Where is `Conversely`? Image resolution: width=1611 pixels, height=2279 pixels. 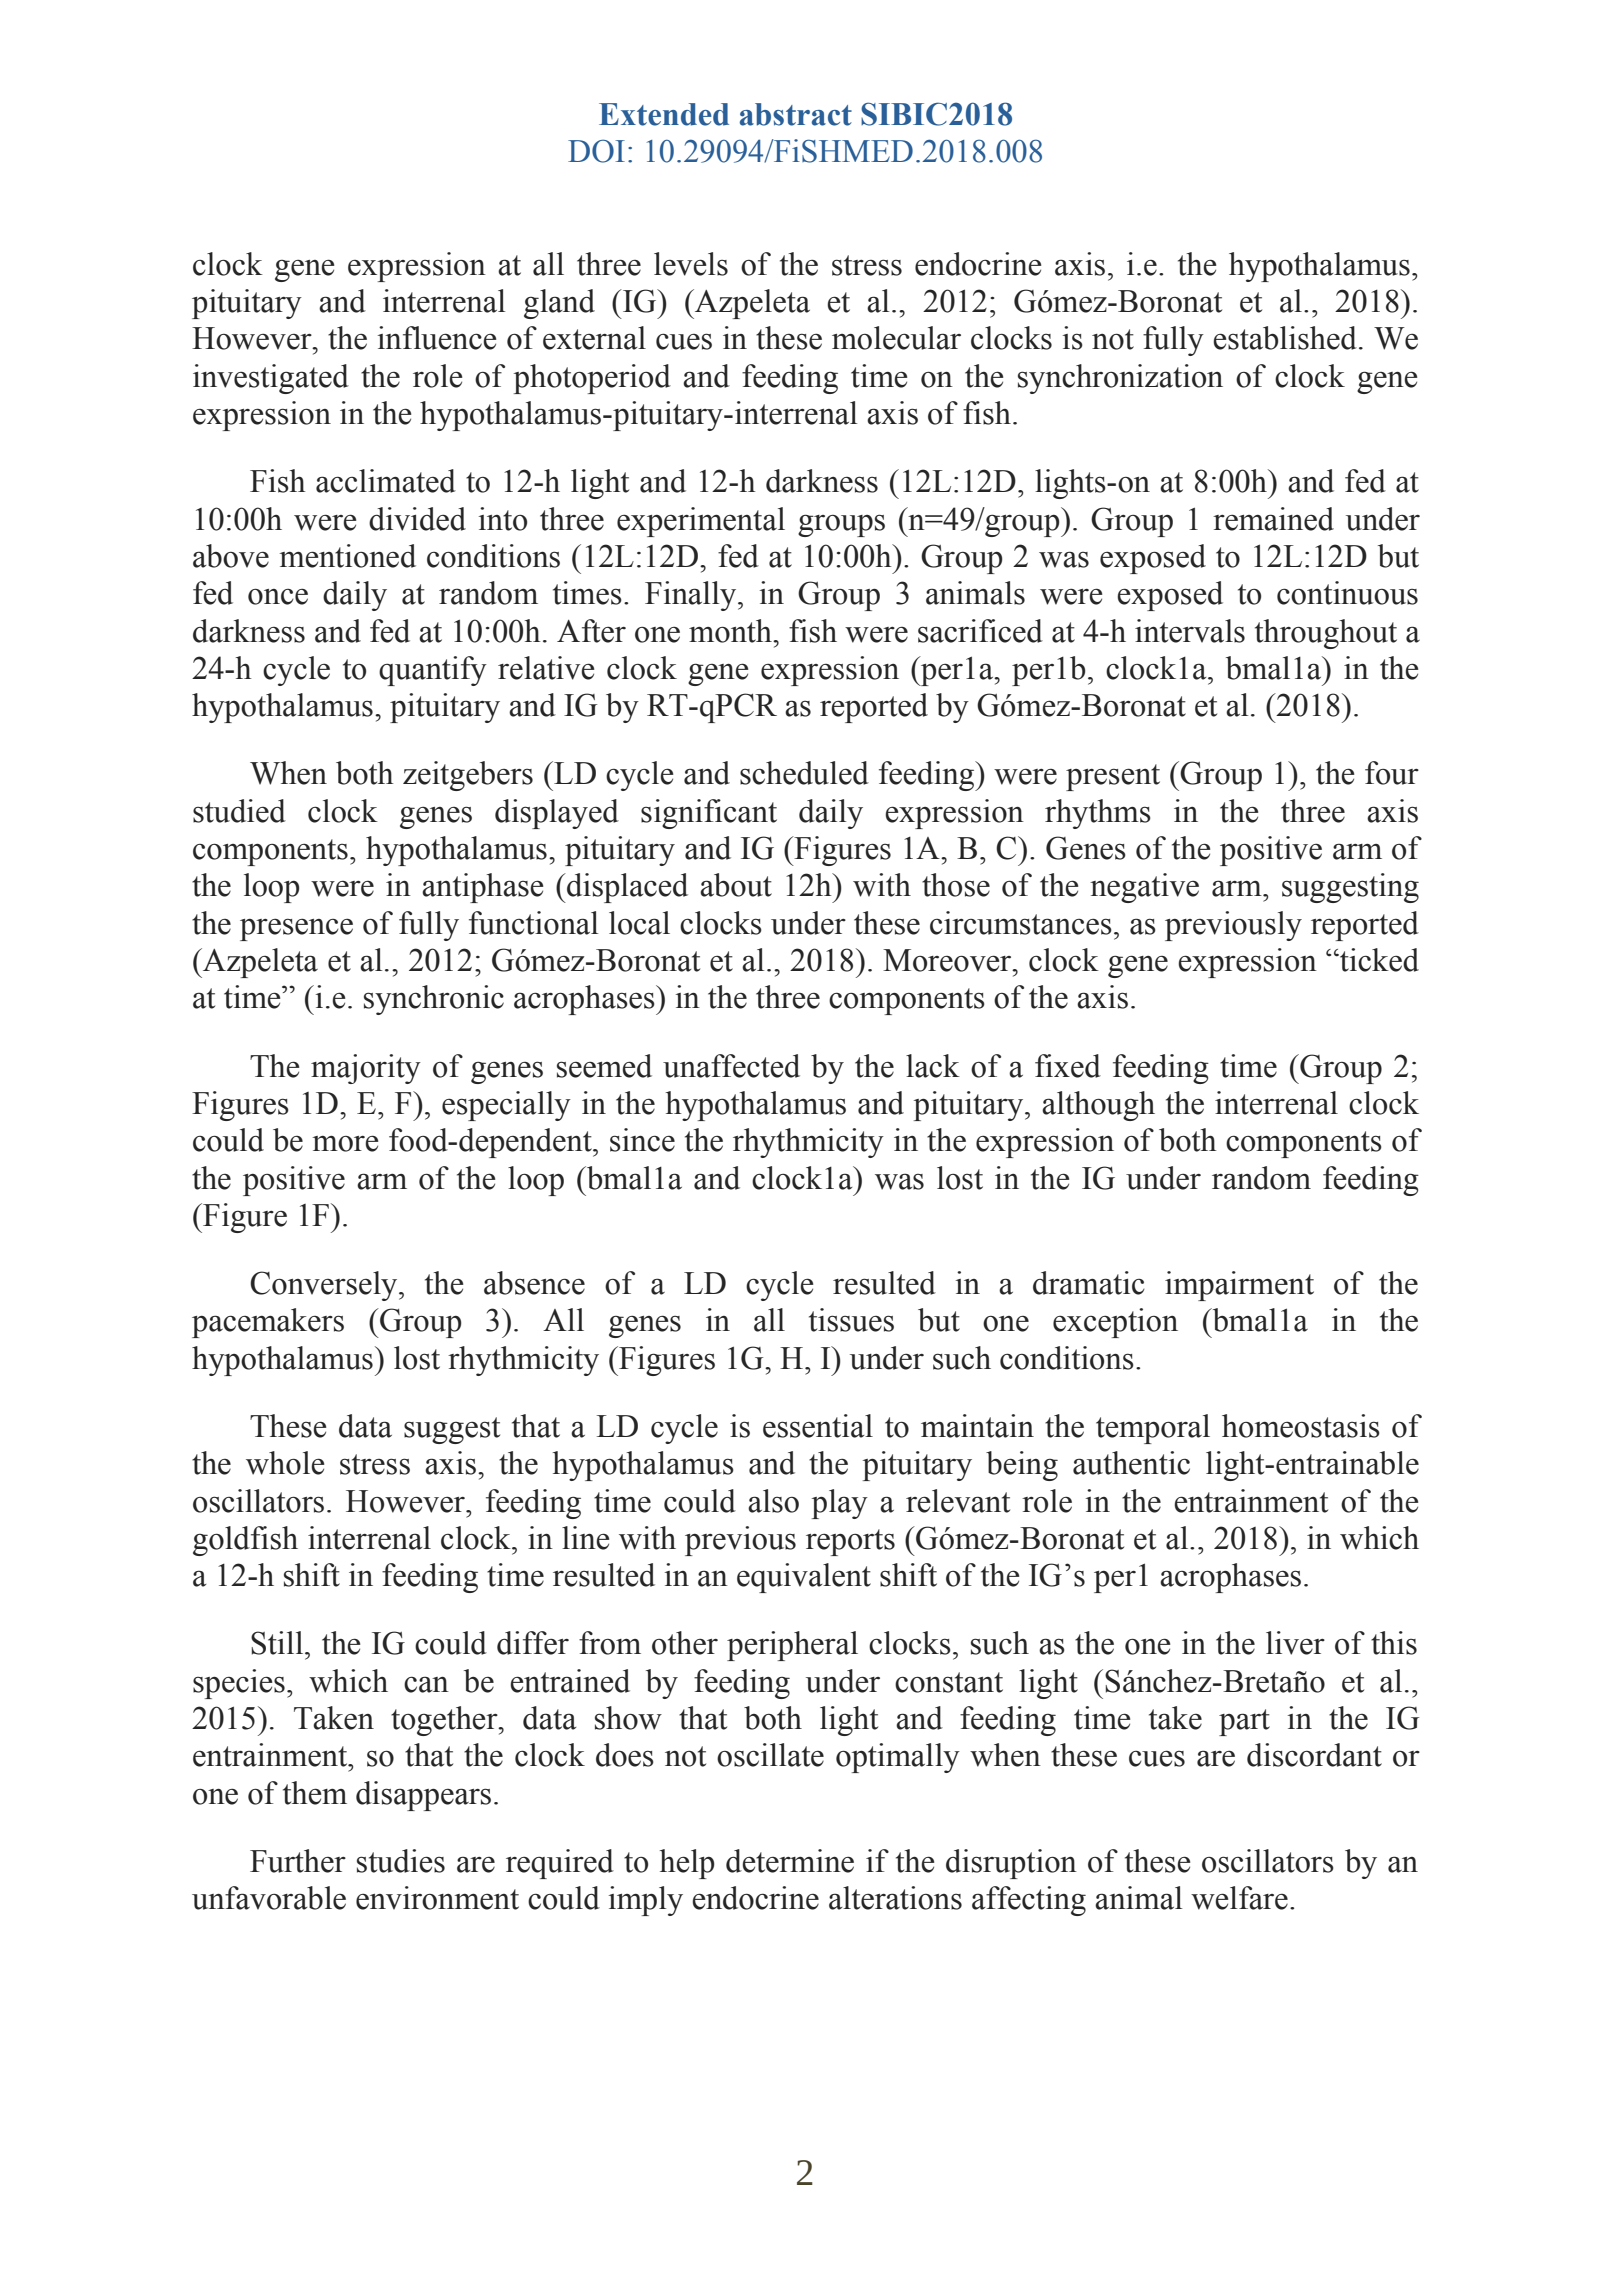
Conversely is located at coordinates (325, 1286).
